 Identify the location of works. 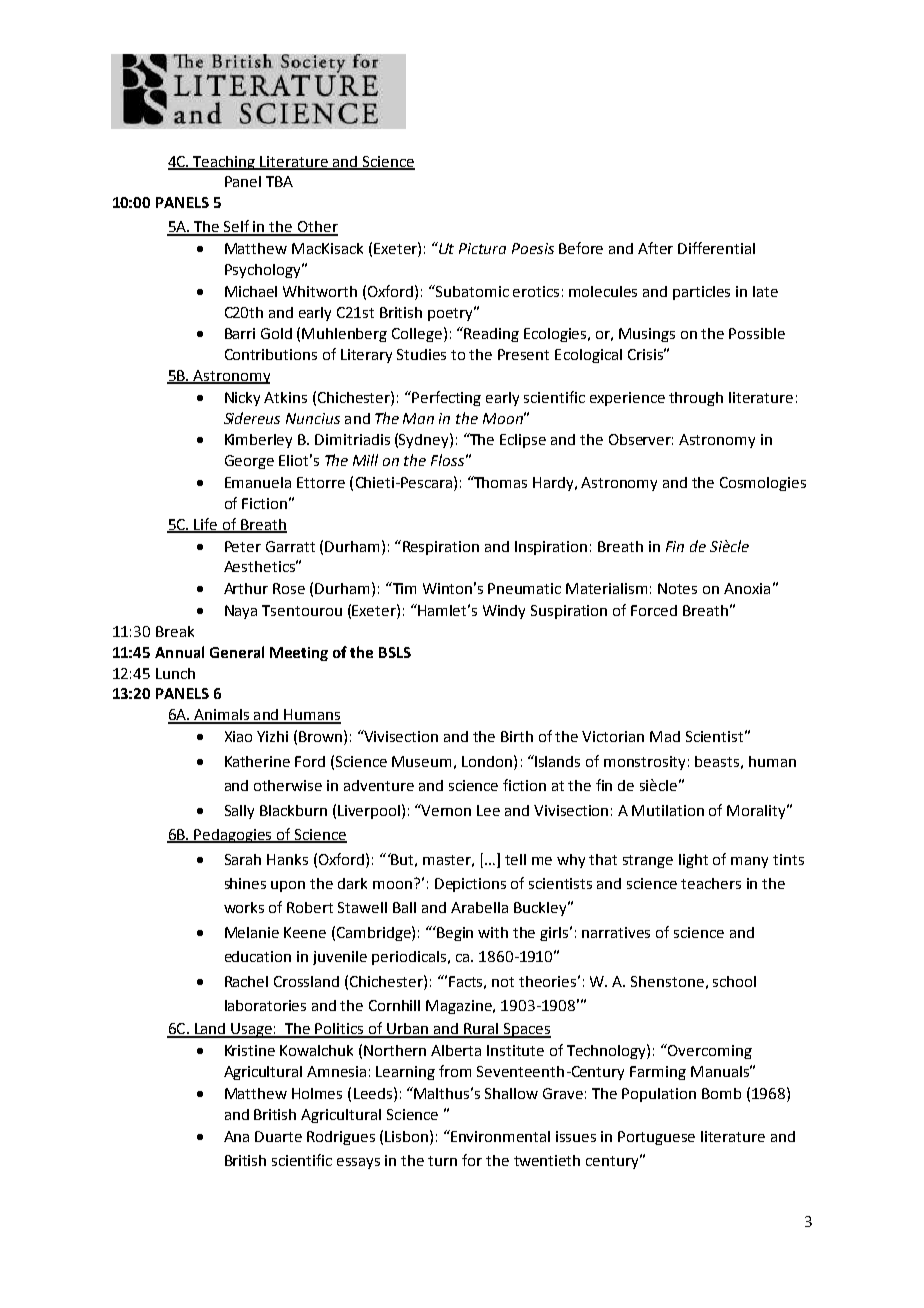
(244, 907).
